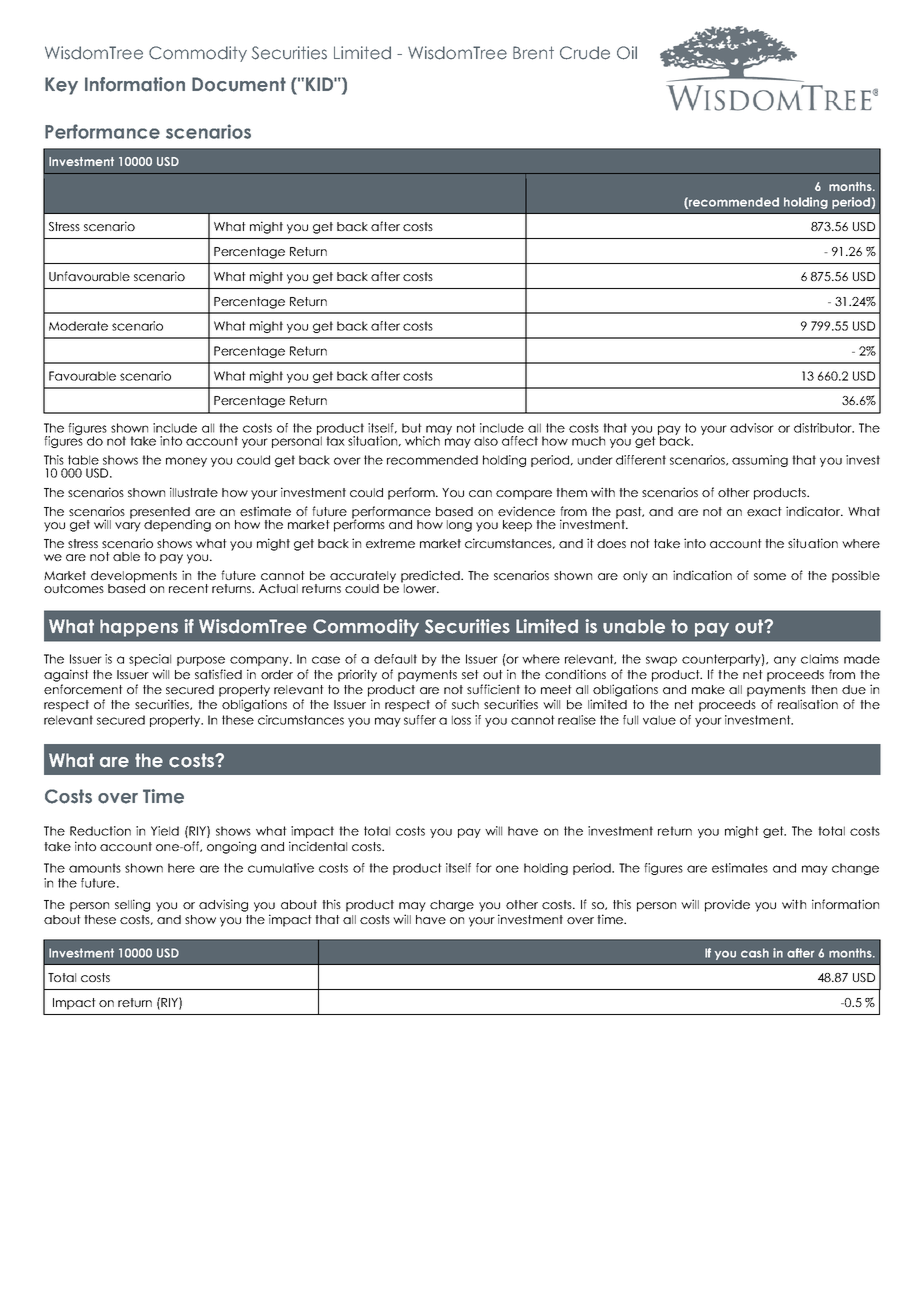 Image resolution: width=924 pixels, height=1308 pixels. What do you see at coordinates (461, 720) in the image?
I see `loss` at bounding box center [461, 720].
